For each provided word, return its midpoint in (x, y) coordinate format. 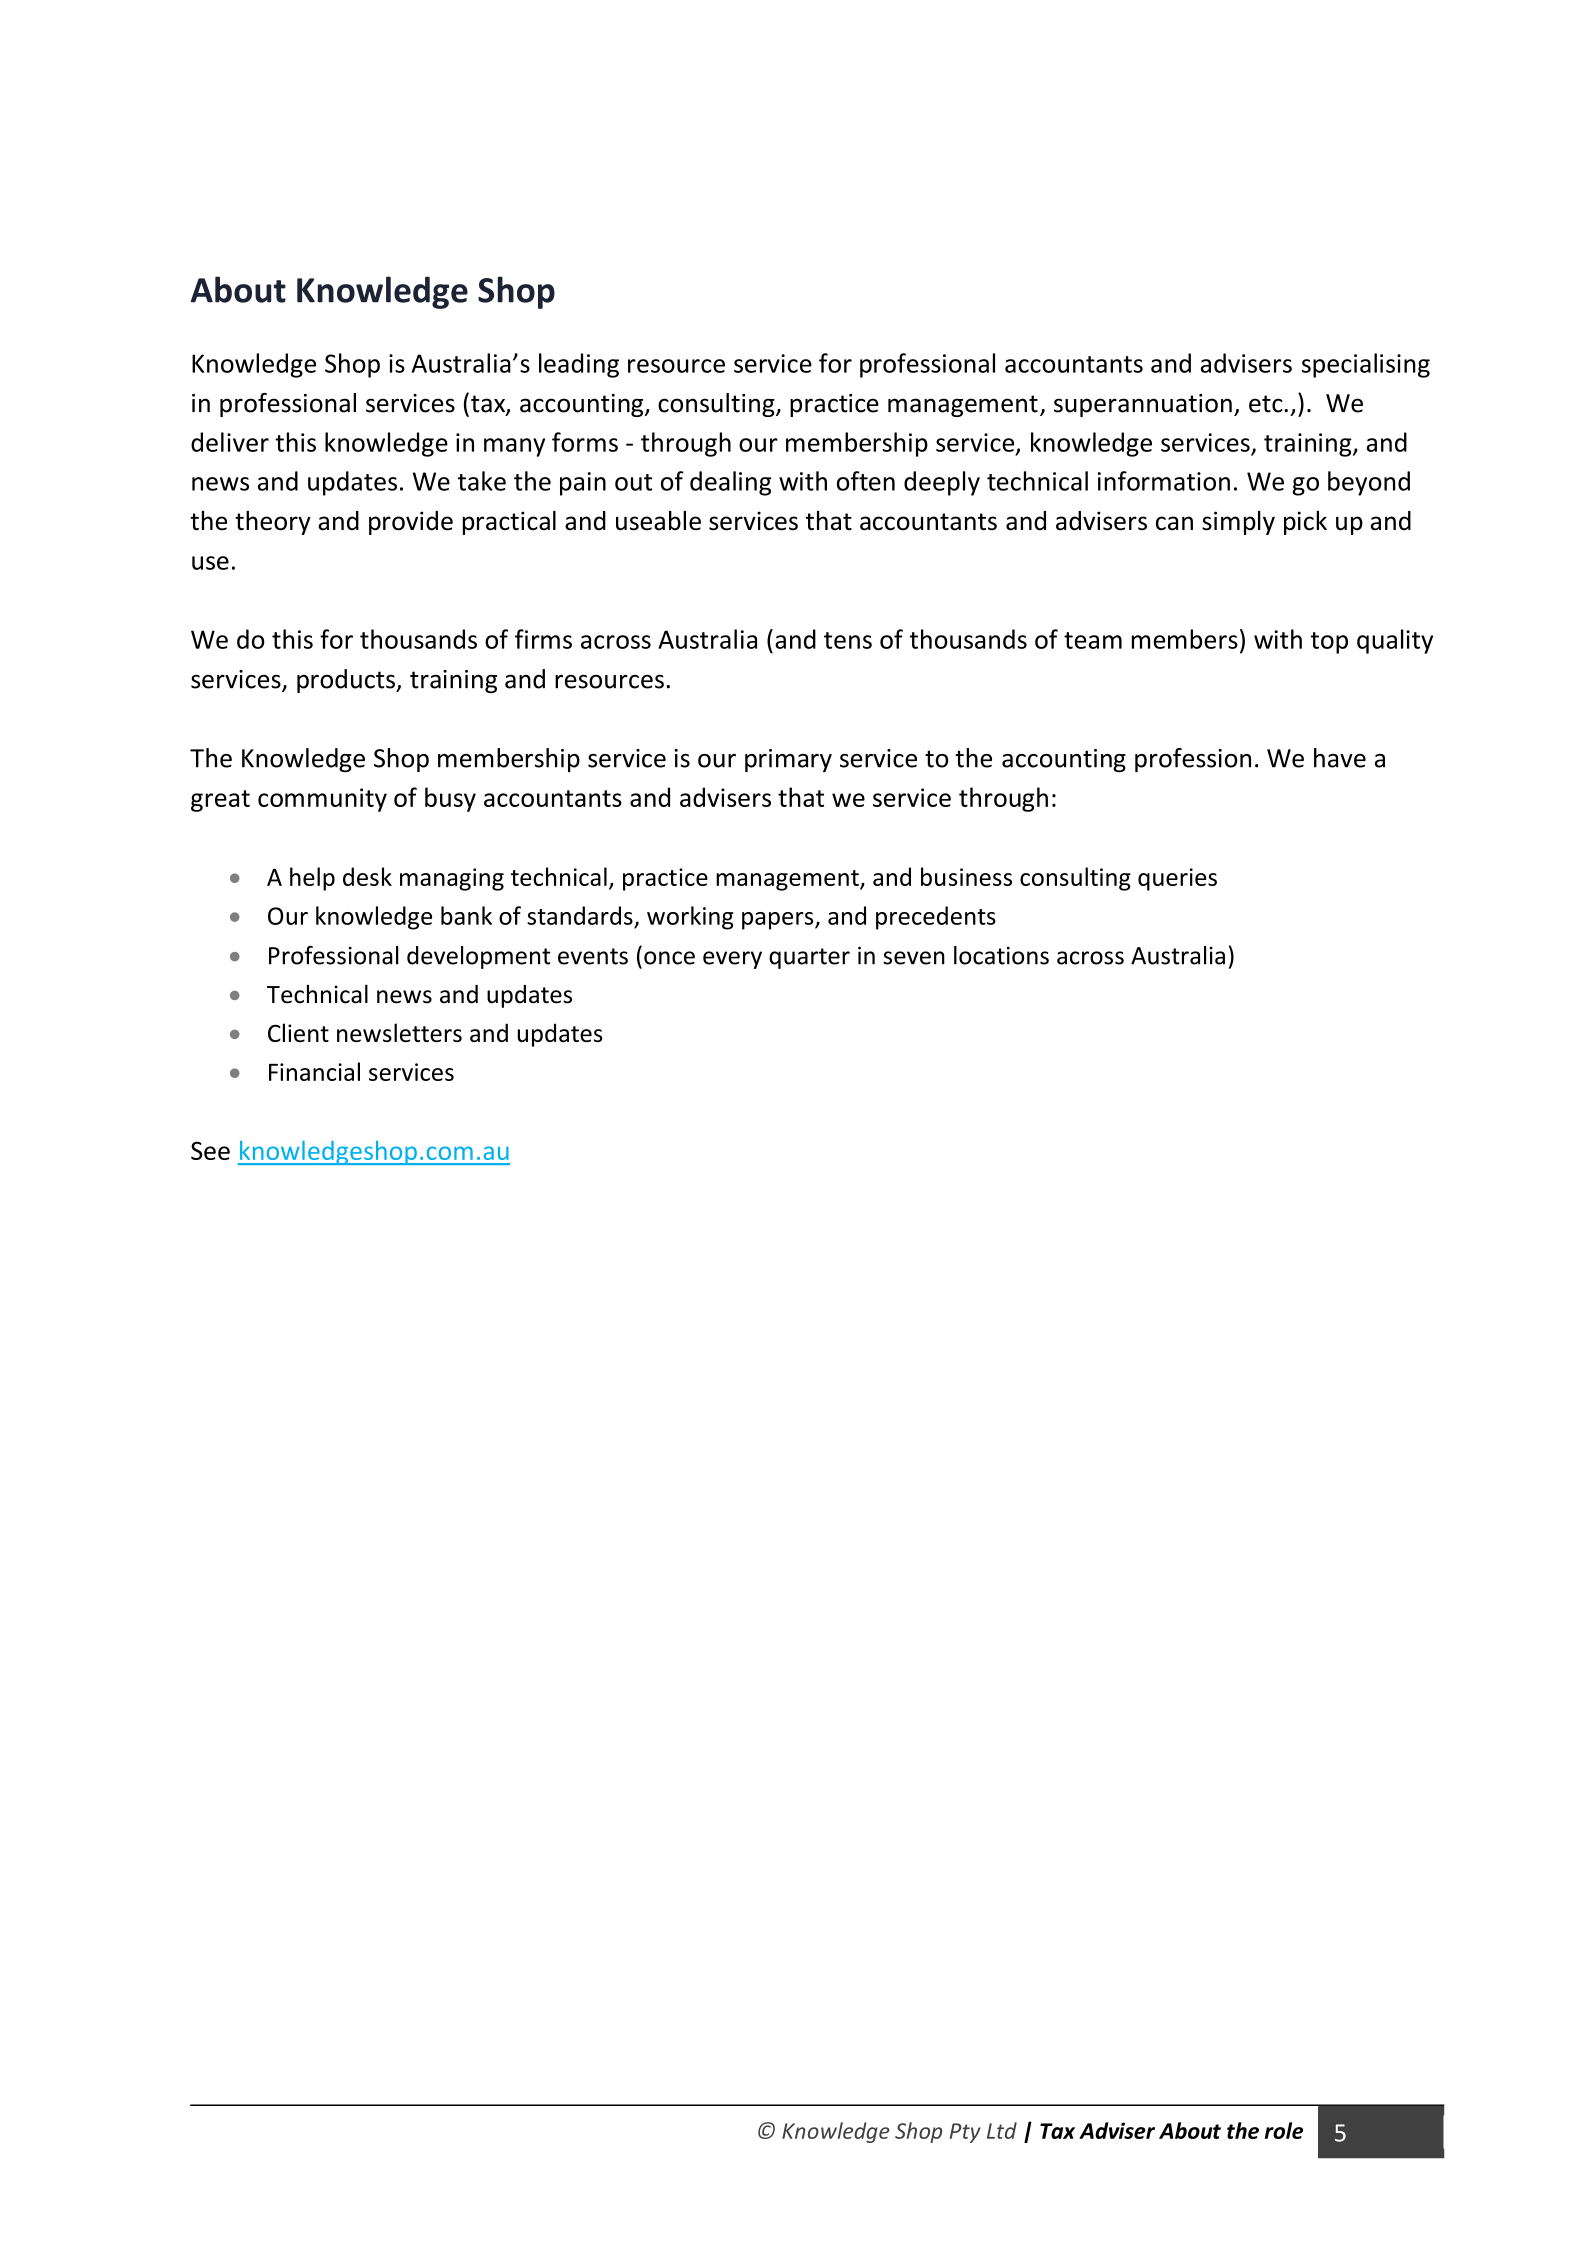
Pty (965, 2133)
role (1284, 2130)
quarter (809, 958)
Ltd (1002, 2130)
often (866, 481)
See (210, 1150)
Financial (314, 1071)
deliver (230, 442)
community (322, 800)
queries (1177, 879)
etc (1267, 404)
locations (1001, 955)
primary (788, 760)
